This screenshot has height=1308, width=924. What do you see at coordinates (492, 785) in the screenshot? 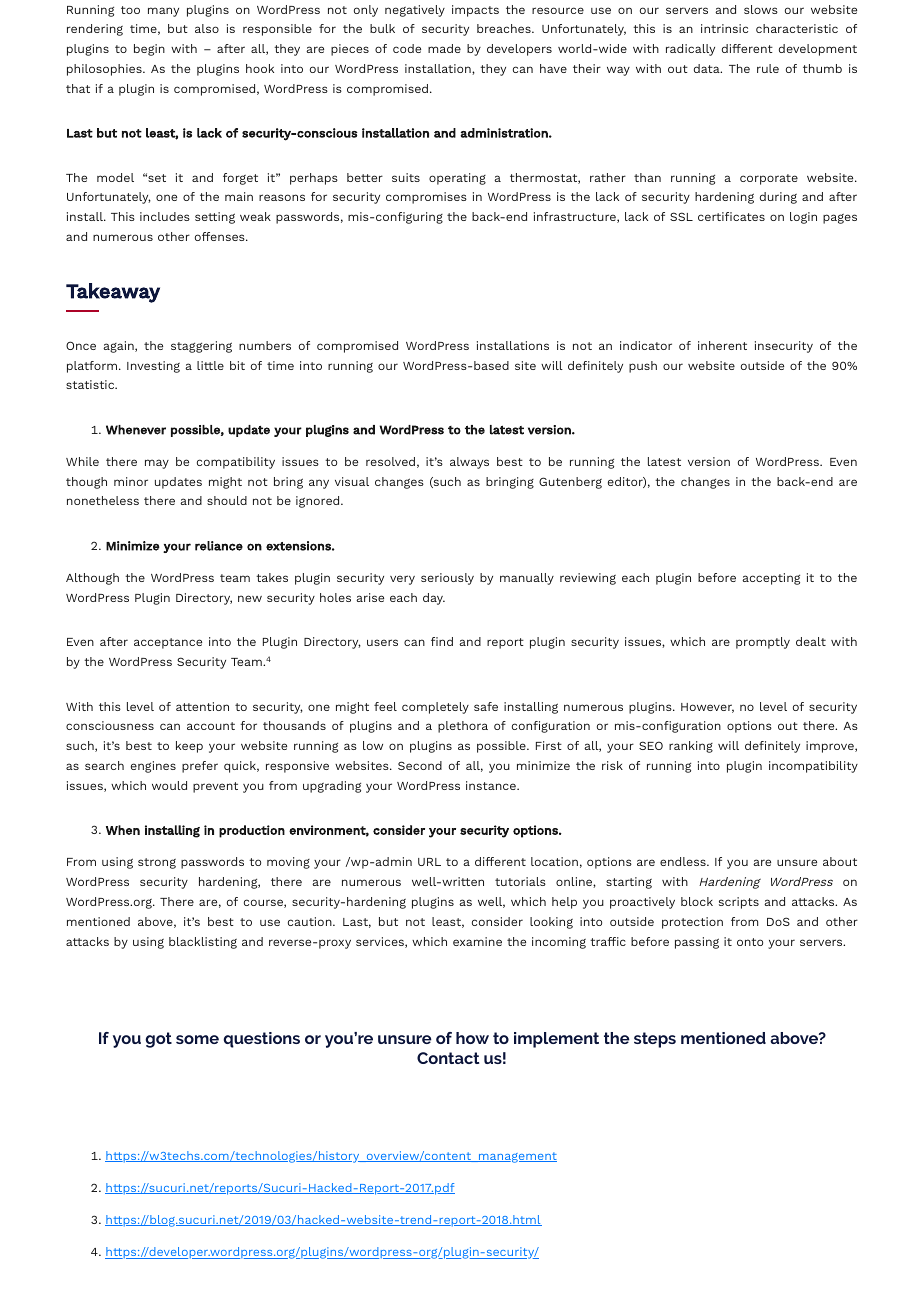
I see `instance` at bounding box center [492, 785].
